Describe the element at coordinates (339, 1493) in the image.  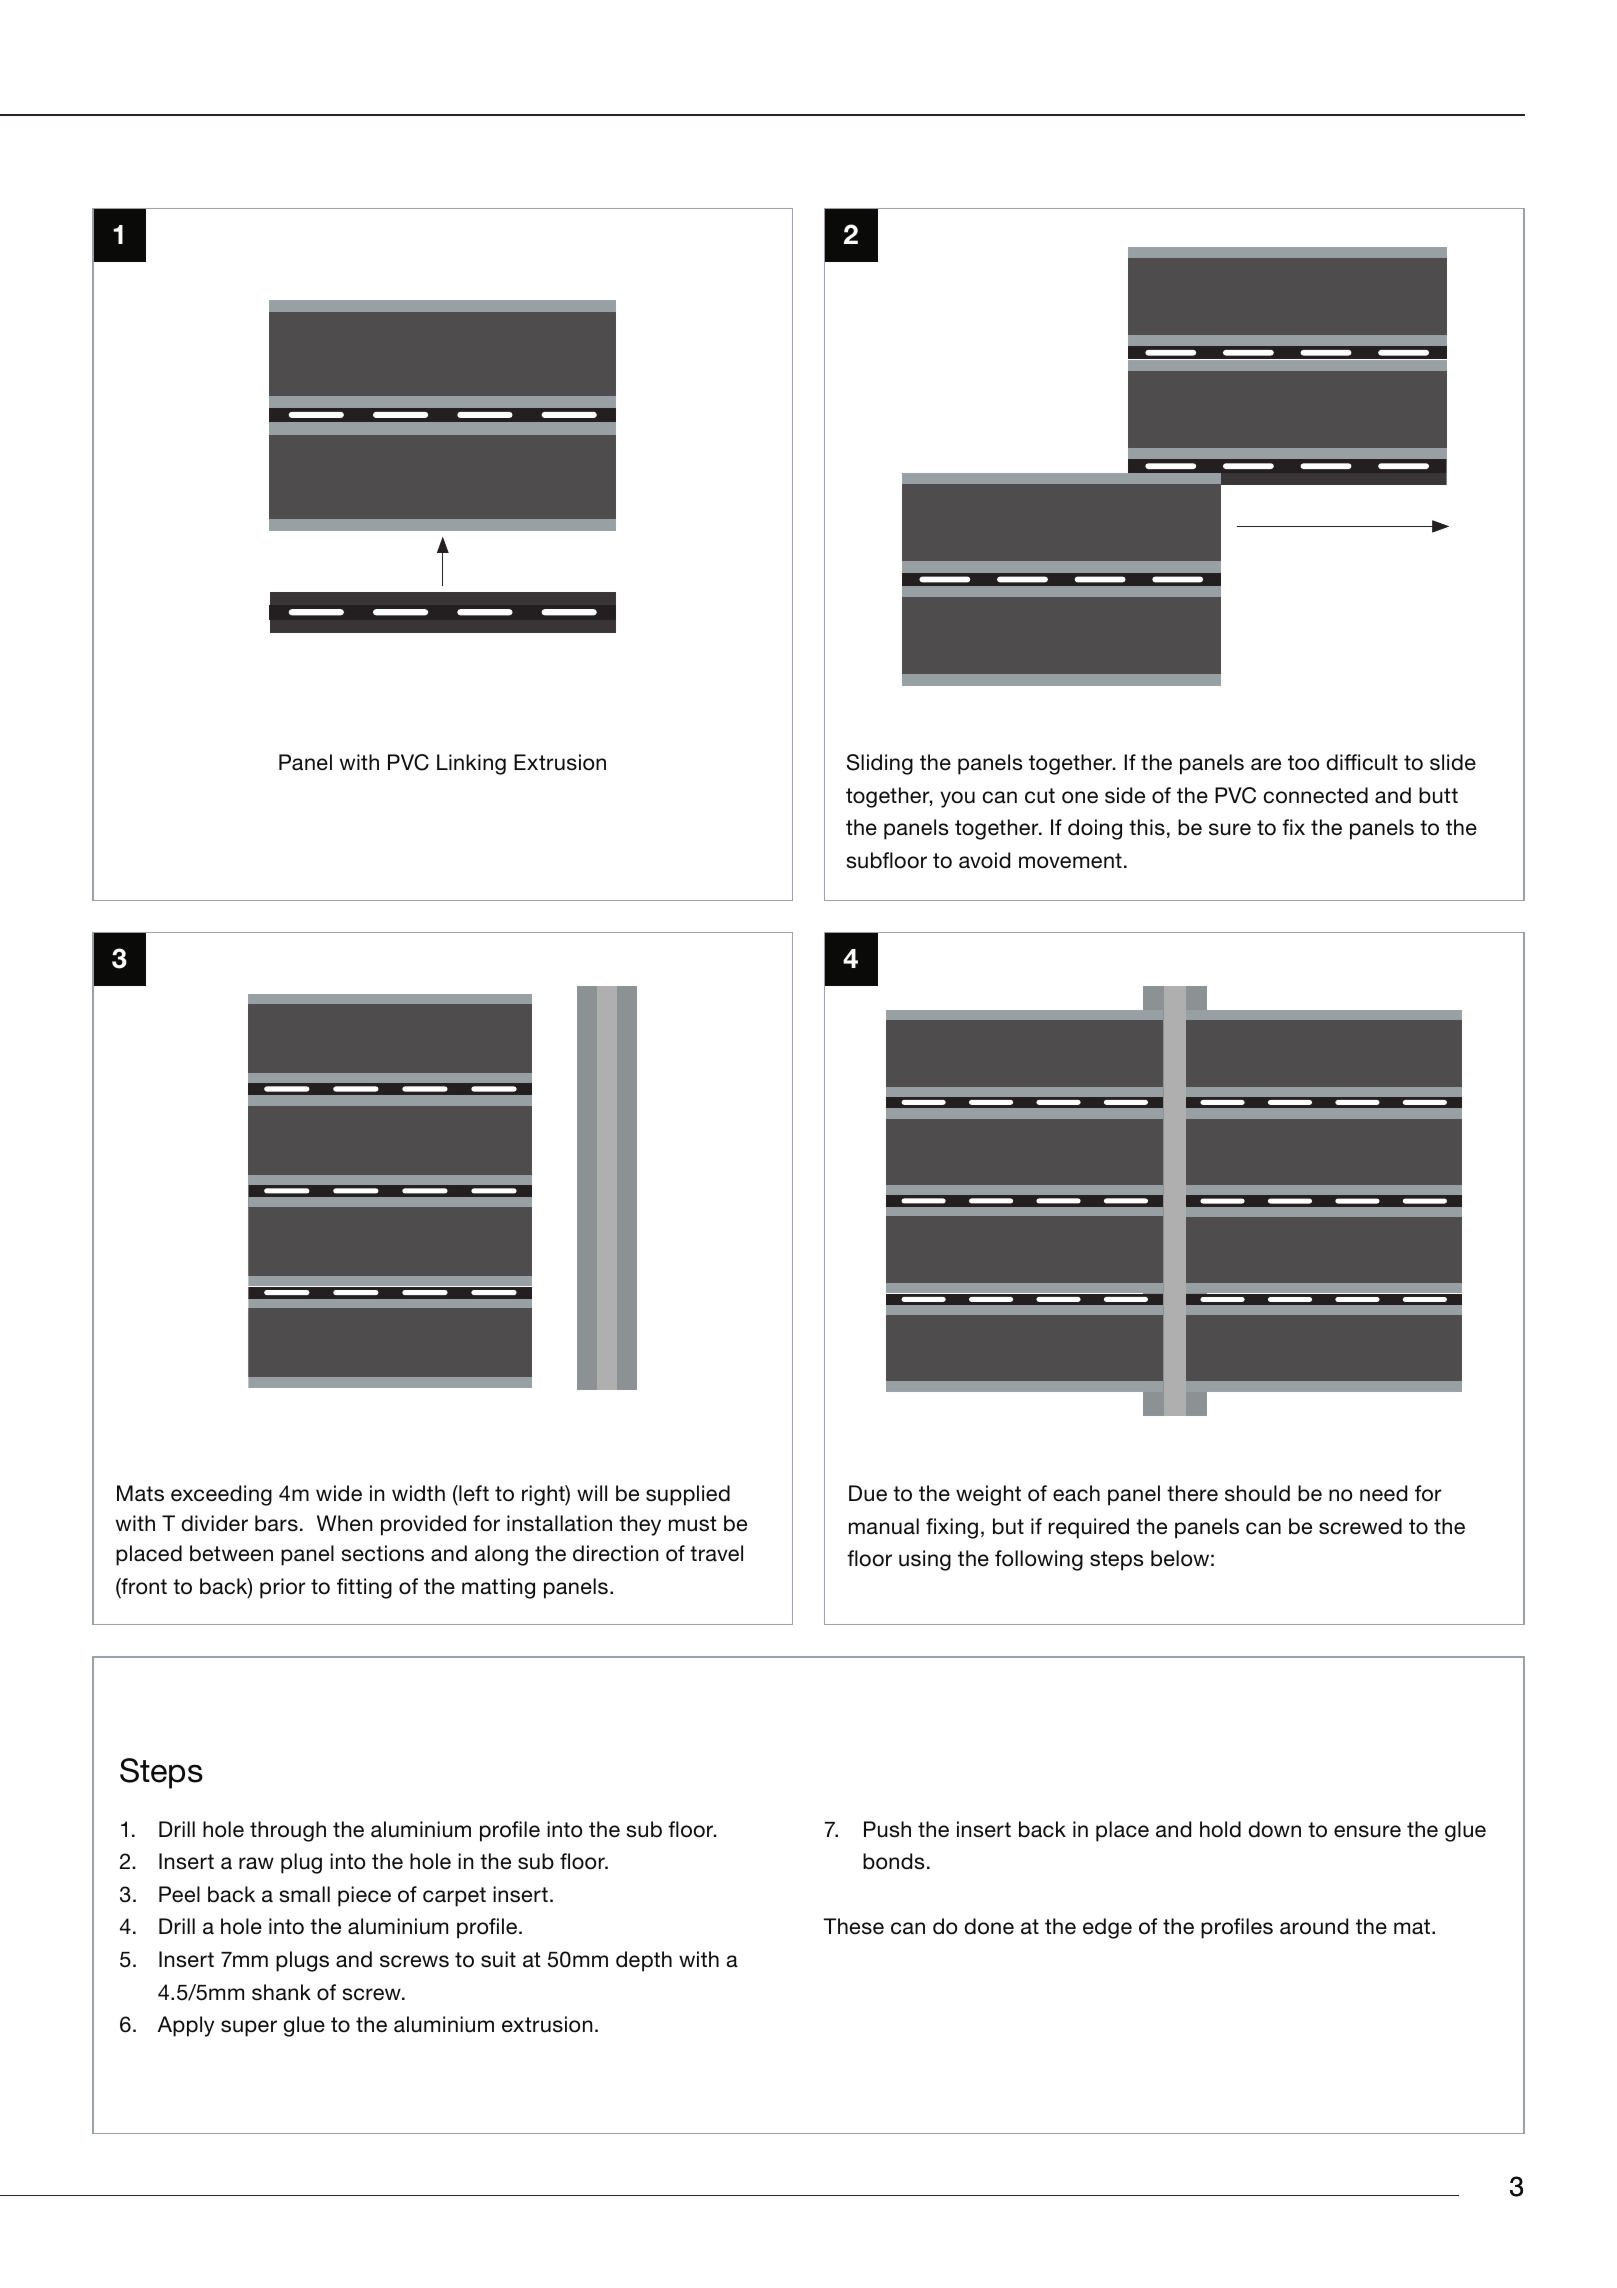
I see `wide` at that location.
